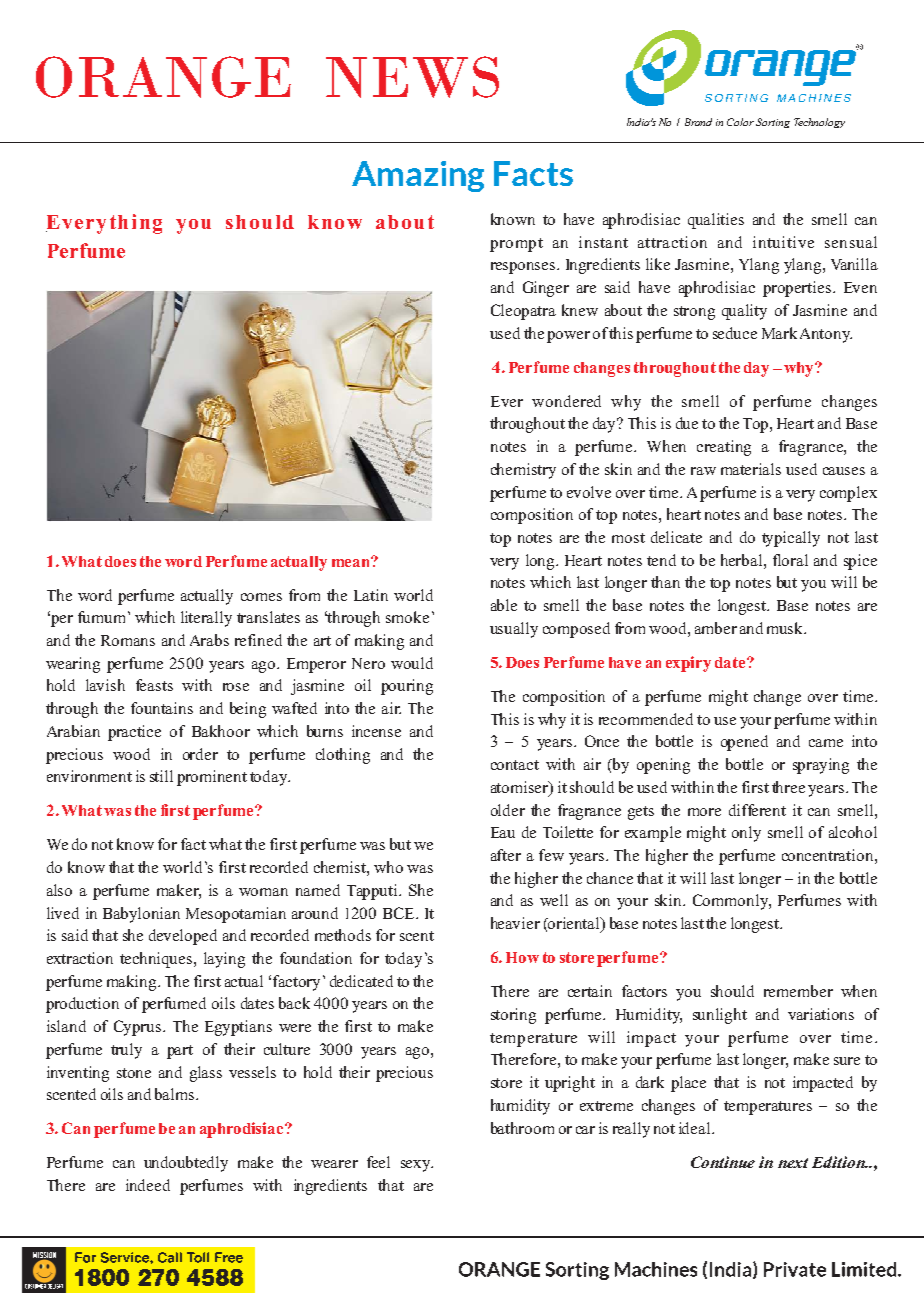 This screenshot has height=1308, width=924. Describe the element at coordinates (412, 77) in the screenshot. I see `NEWS` at that location.
